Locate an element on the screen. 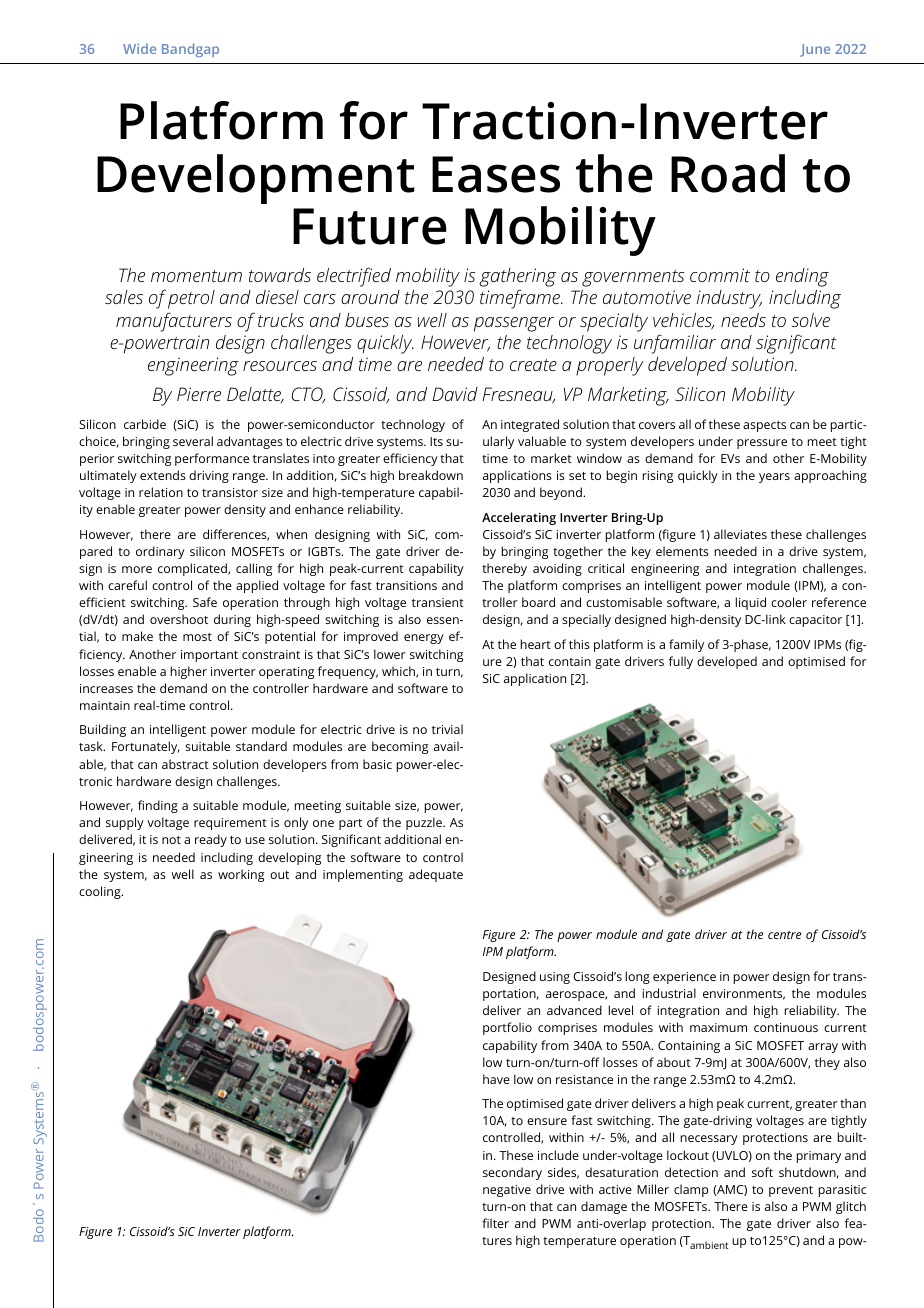 Image resolution: width=924 pixels, height=1308 pixels. Bandgap is located at coordinates (190, 50).
